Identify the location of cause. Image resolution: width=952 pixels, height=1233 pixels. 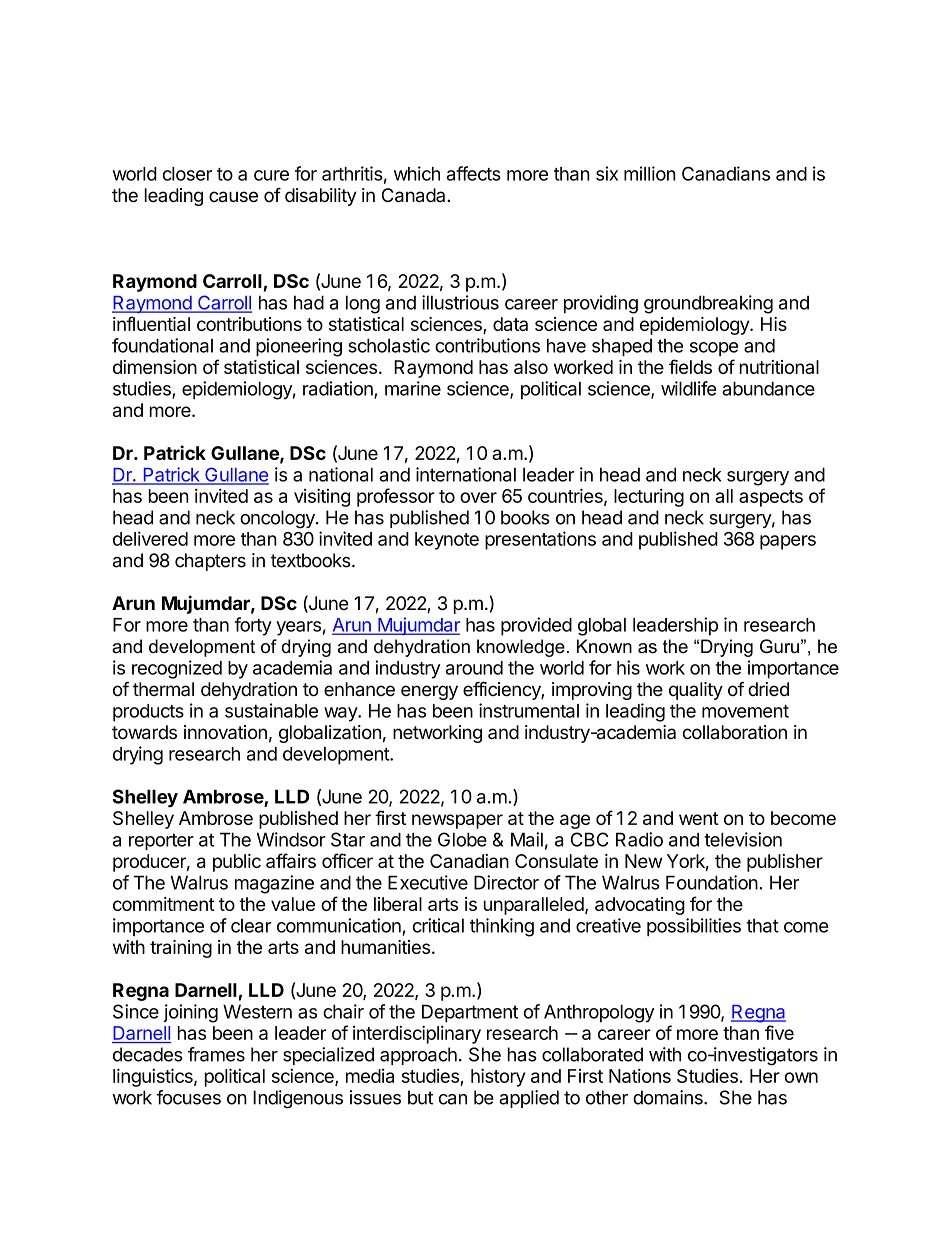
(233, 197).
